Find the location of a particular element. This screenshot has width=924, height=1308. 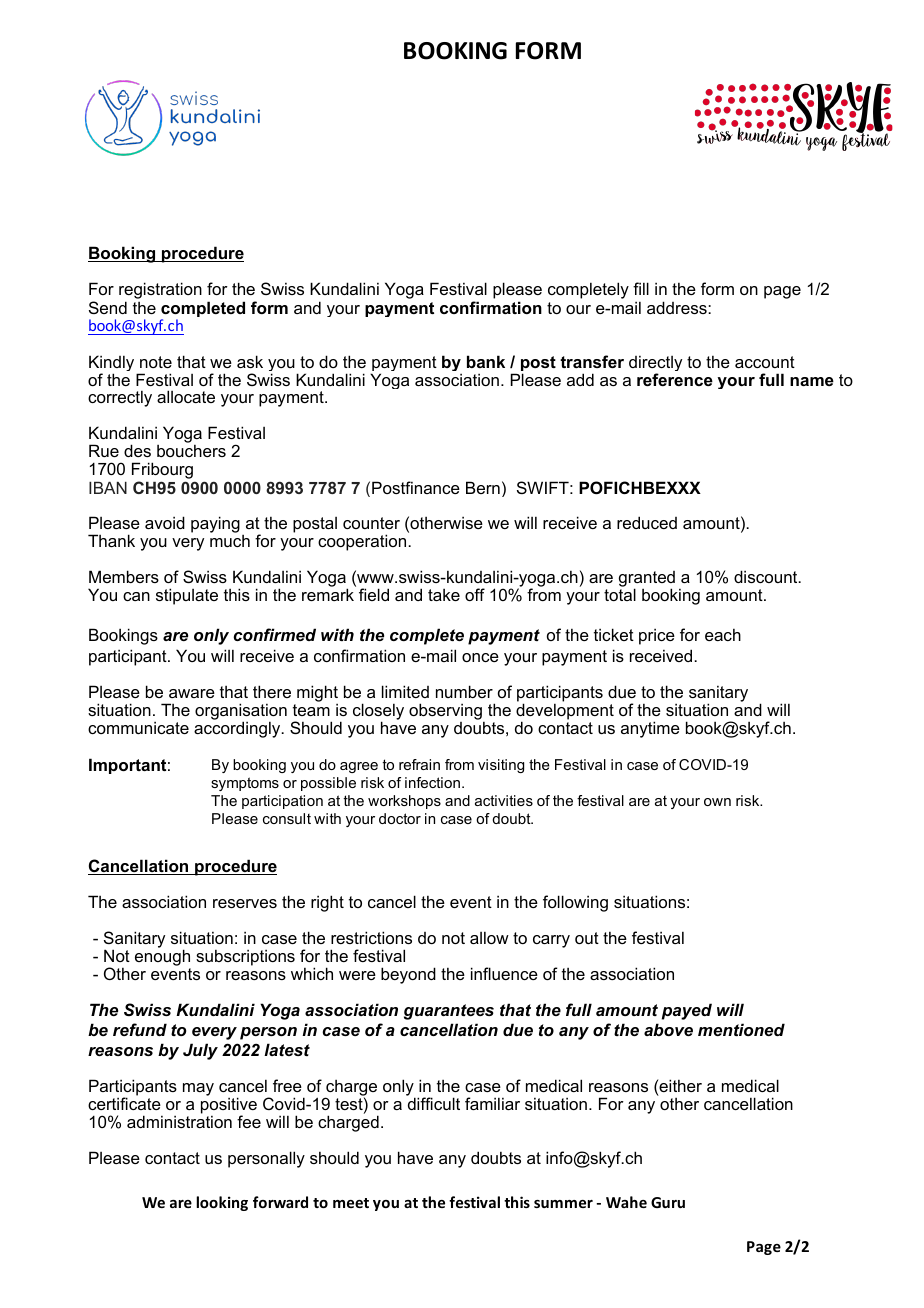

discount is located at coordinates (767, 576).
